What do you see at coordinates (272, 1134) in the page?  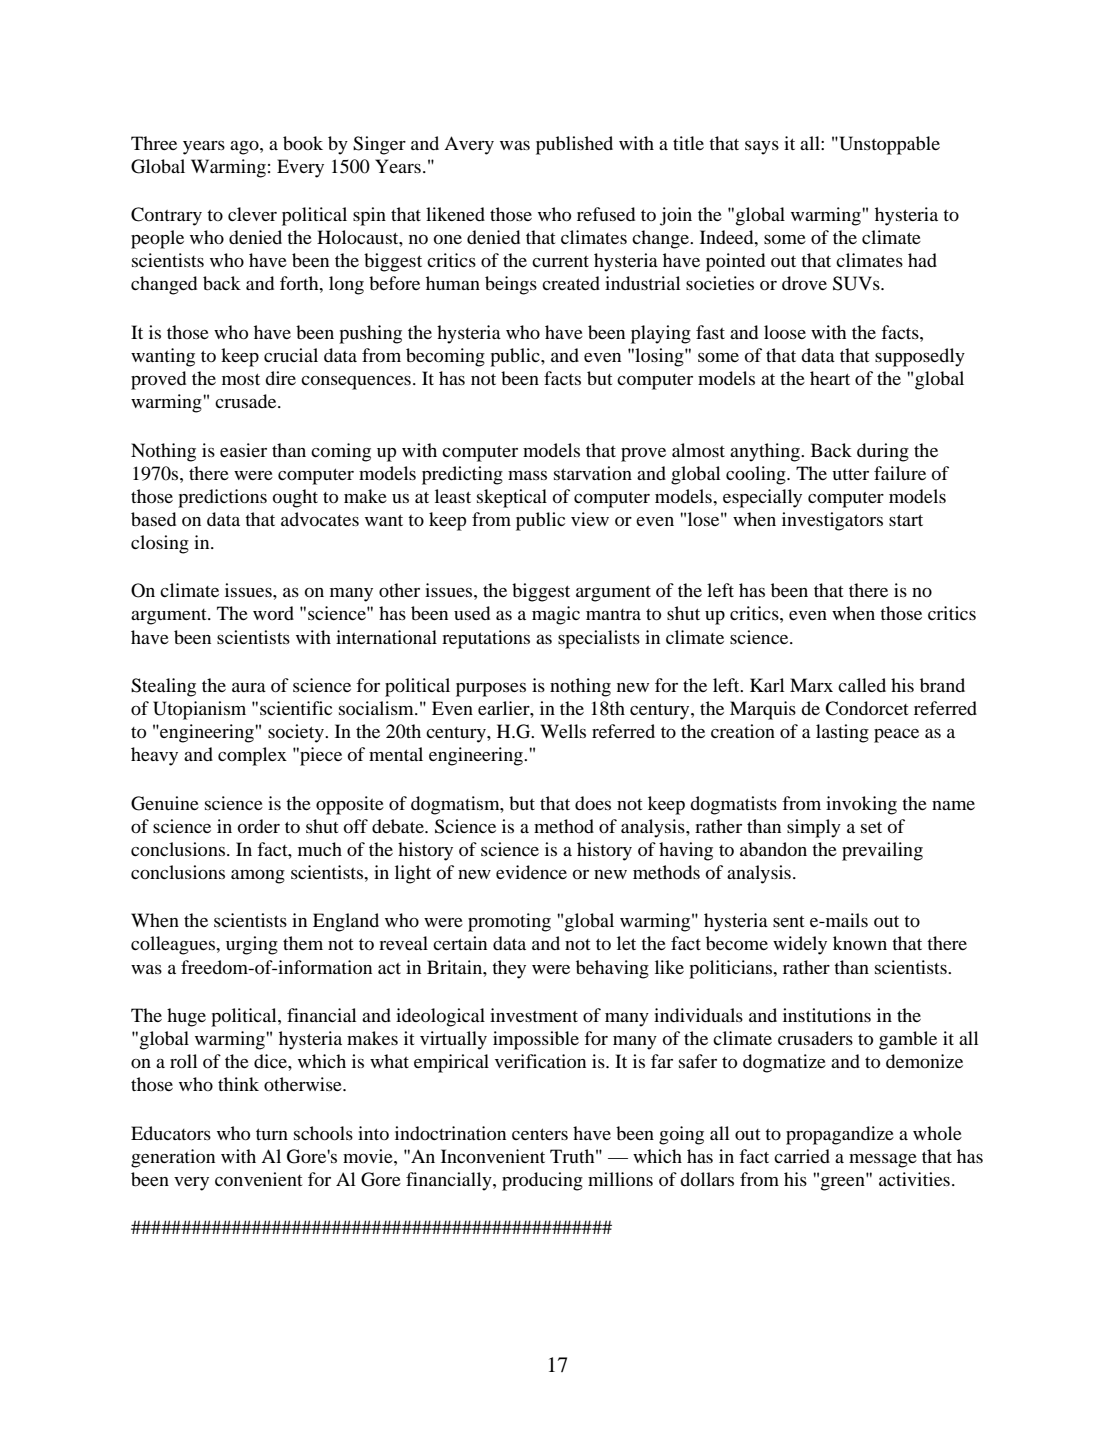 I see `turn` at bounding box center [272, 1134].
